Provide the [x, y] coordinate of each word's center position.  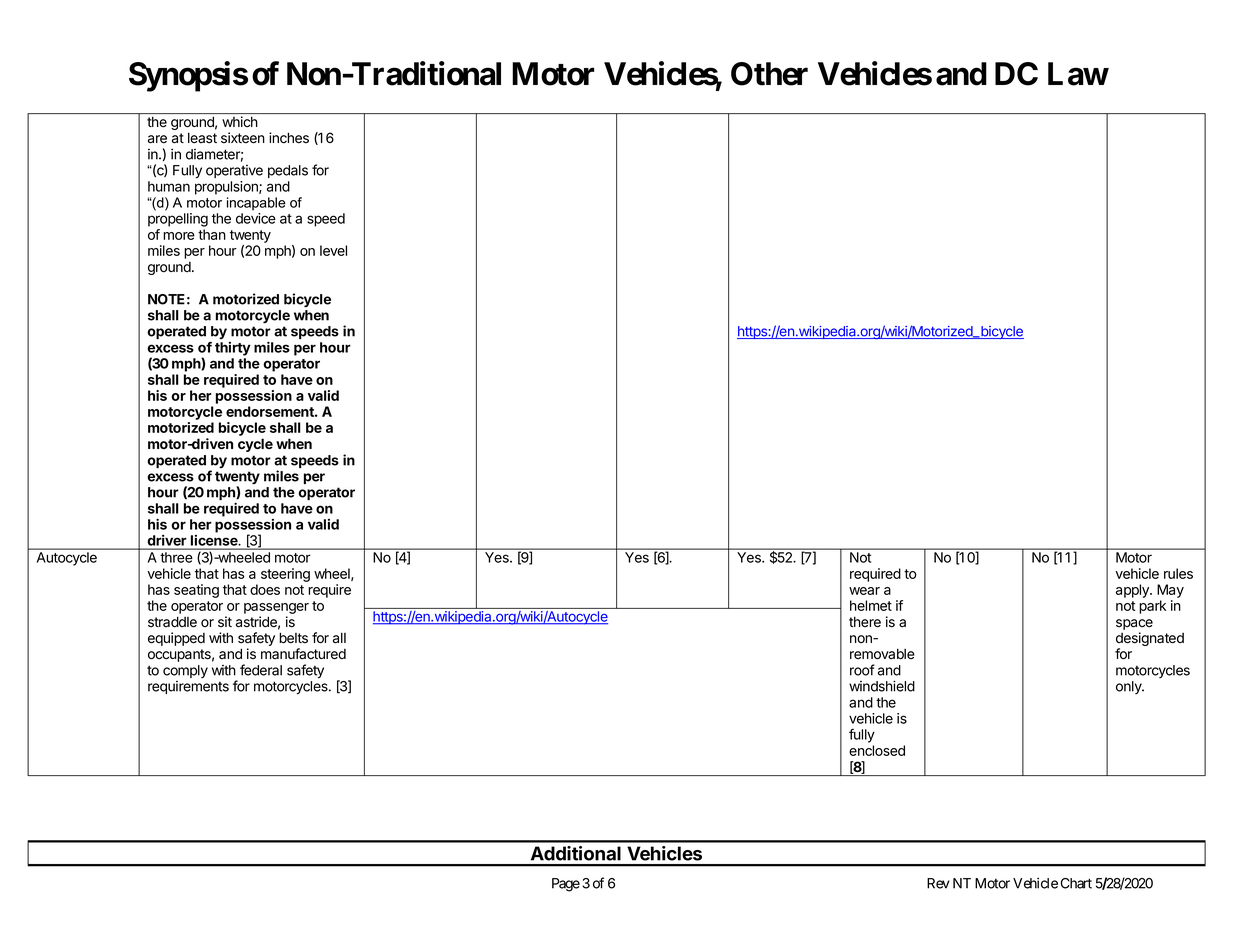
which [239, 121]
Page [566, 885]
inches [289, 138]
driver [167, 540]
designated [1150, 640]
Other [769, 74]
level [333, 250]
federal [261, 670]
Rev [938, 883]
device [256, 218]
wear [864, 591]
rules [1178, 573]
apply [1133, 591]
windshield [882, 686]
